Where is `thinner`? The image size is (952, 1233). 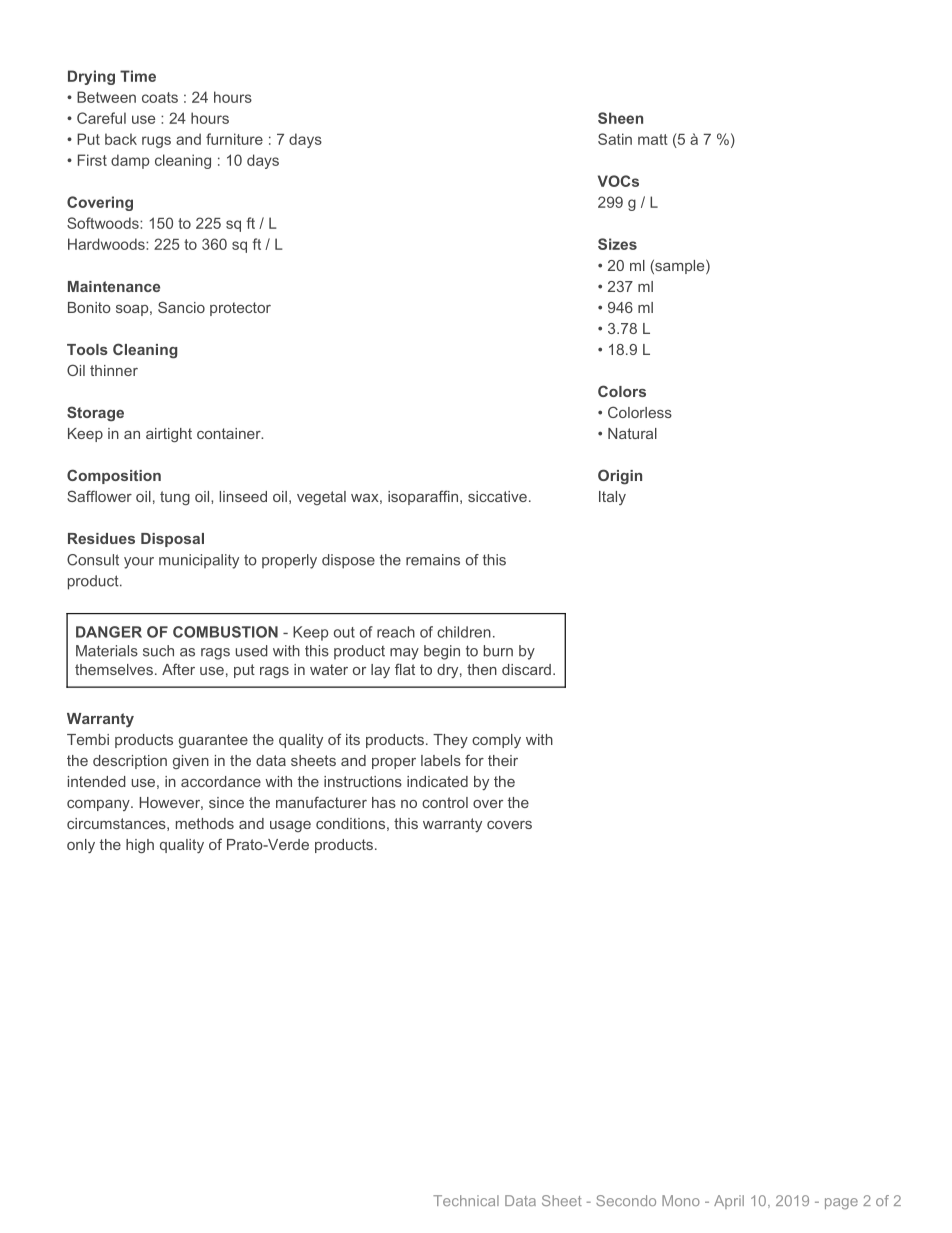
thinner is located at coordinates (114, 370).
